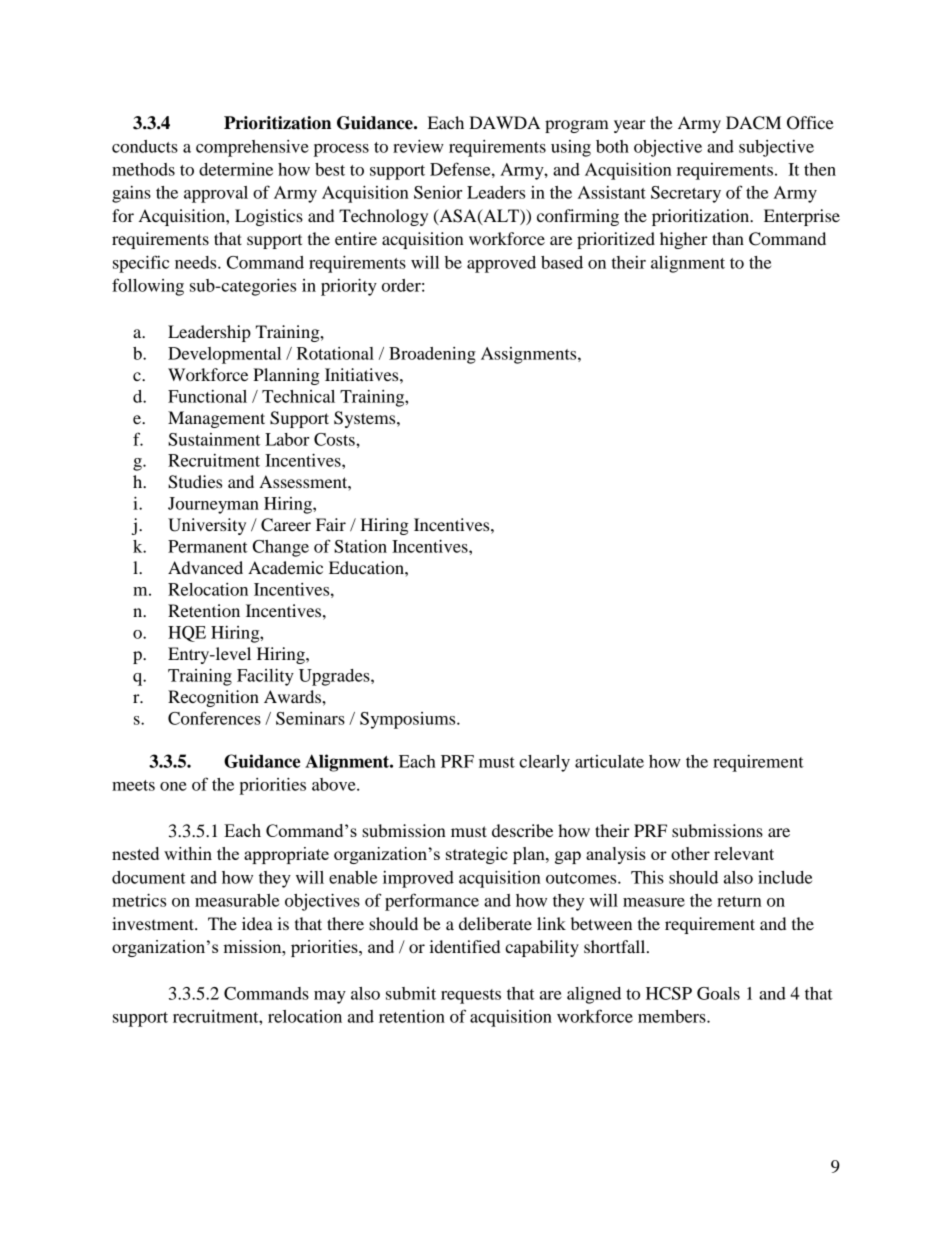 The image size is (952, 1233). What do you see at coordinates (776, 148) in the screenshot?
I see `subjective` at bounding box center [776, 148].
